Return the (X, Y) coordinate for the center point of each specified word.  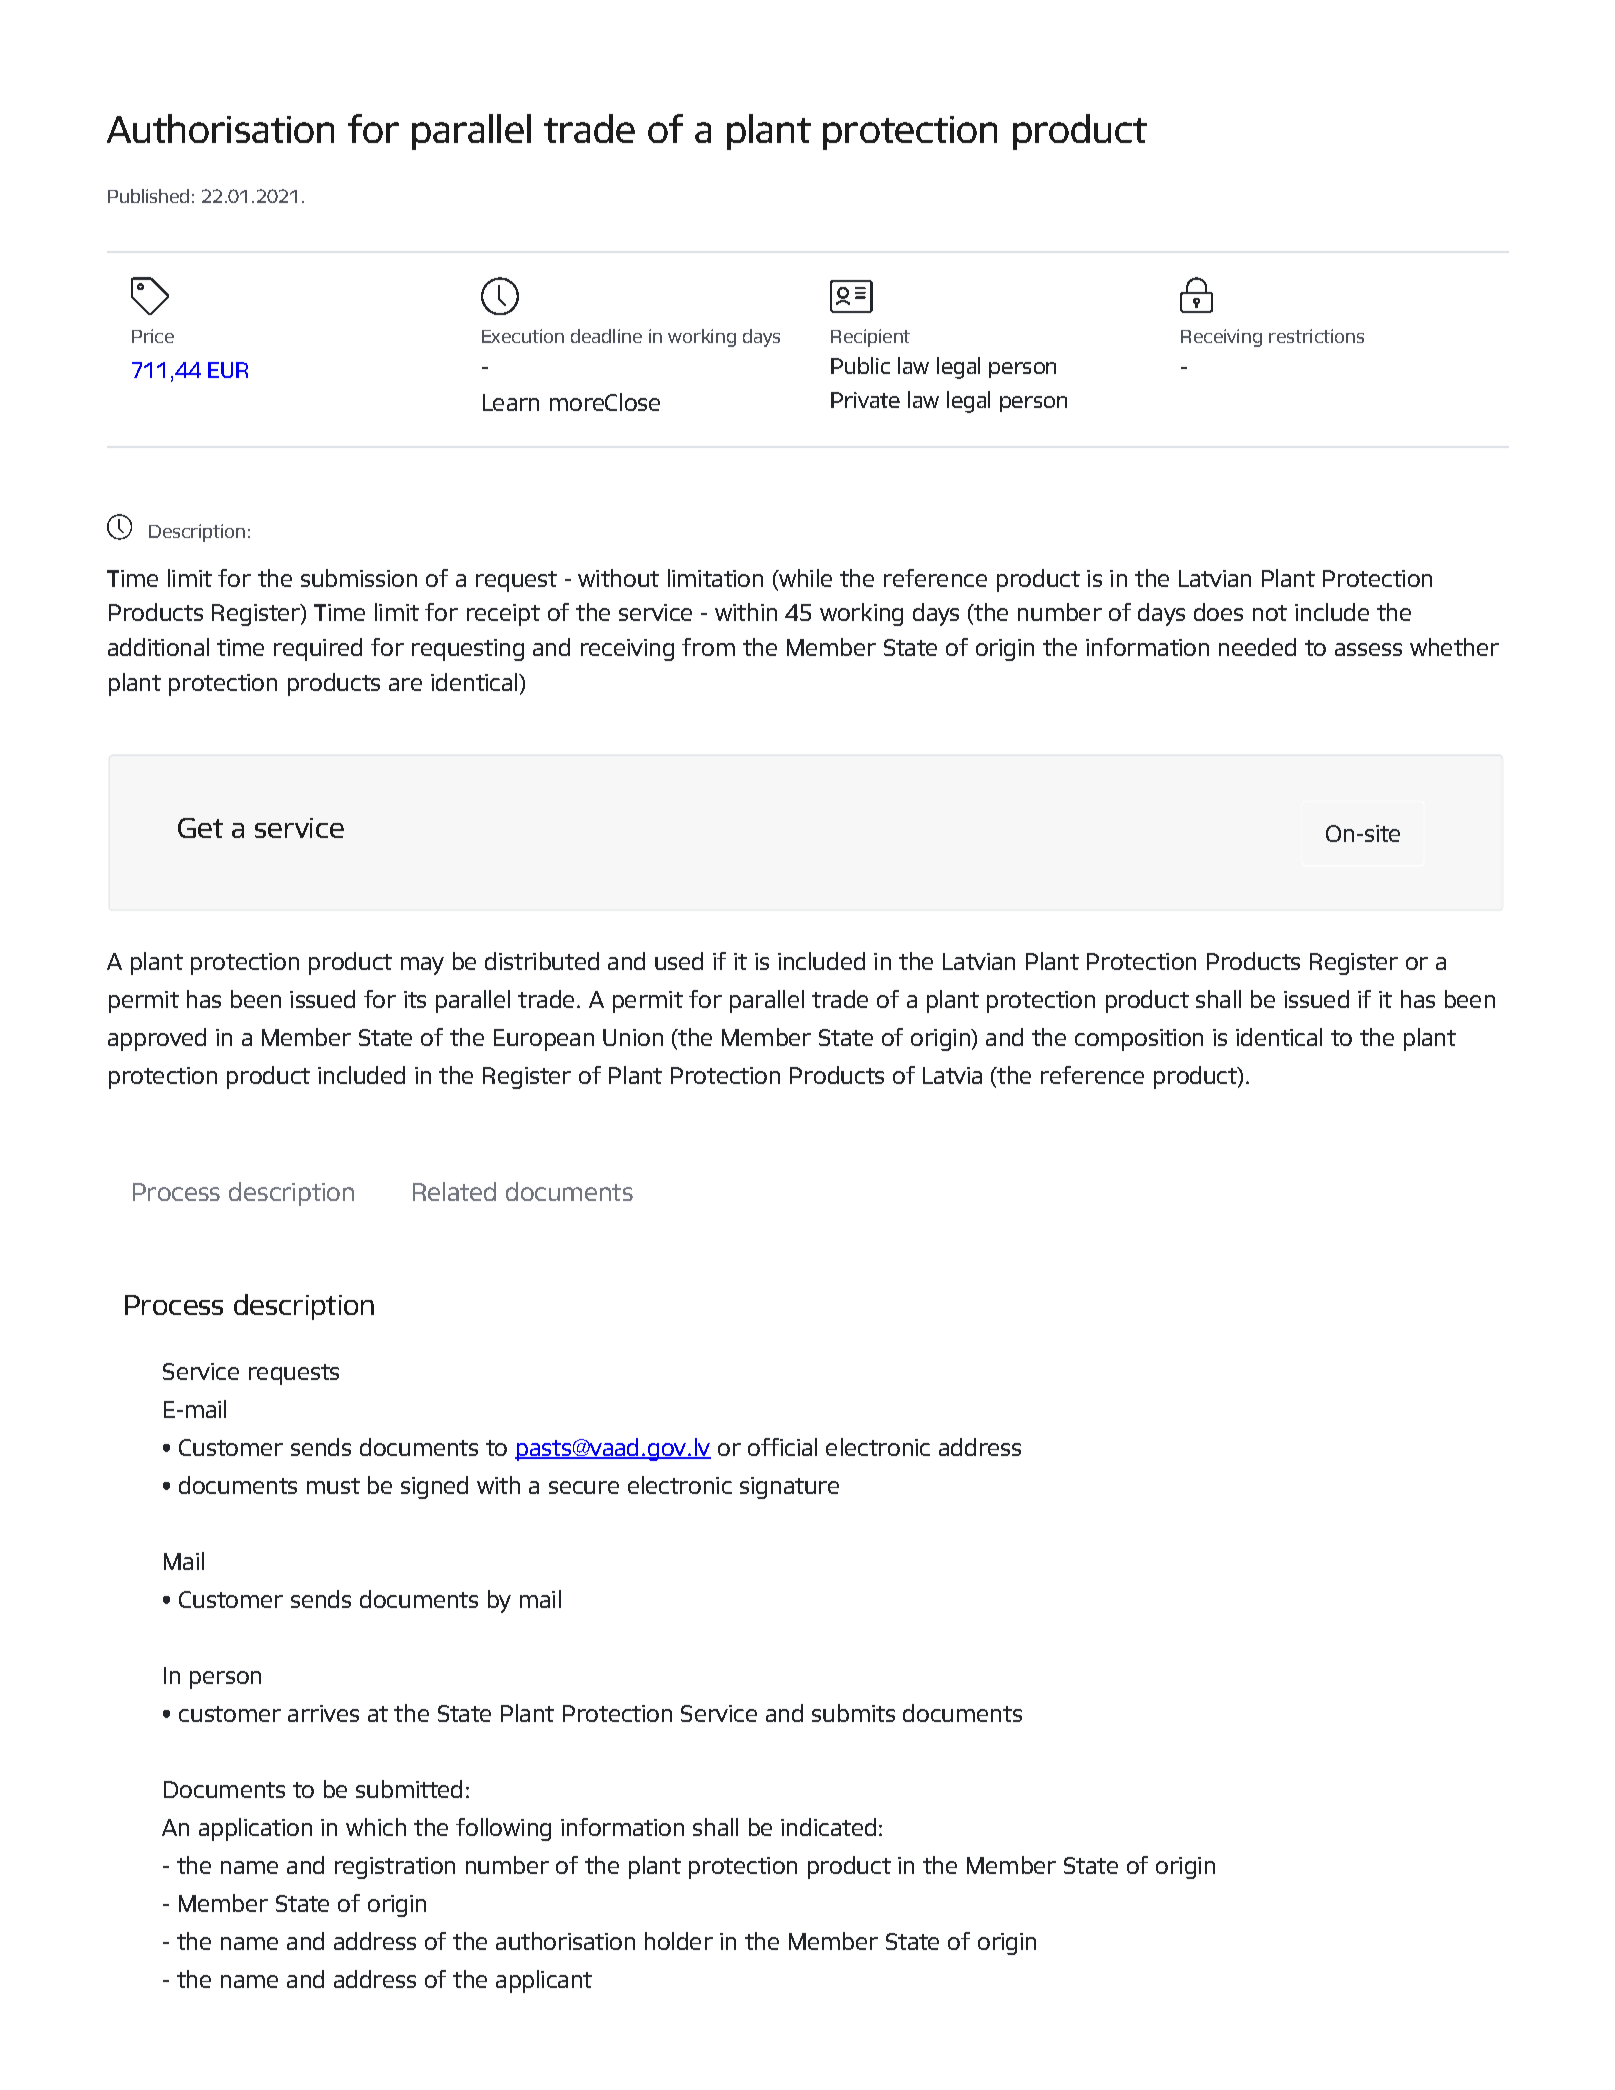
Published (148, 196)
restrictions (1316, 336)
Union (633, 1037)
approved (157, 1039)
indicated (828, 1827)
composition (1139, 1040)
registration (395, 1868)
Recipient (870, 338)
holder (679, 1941)
